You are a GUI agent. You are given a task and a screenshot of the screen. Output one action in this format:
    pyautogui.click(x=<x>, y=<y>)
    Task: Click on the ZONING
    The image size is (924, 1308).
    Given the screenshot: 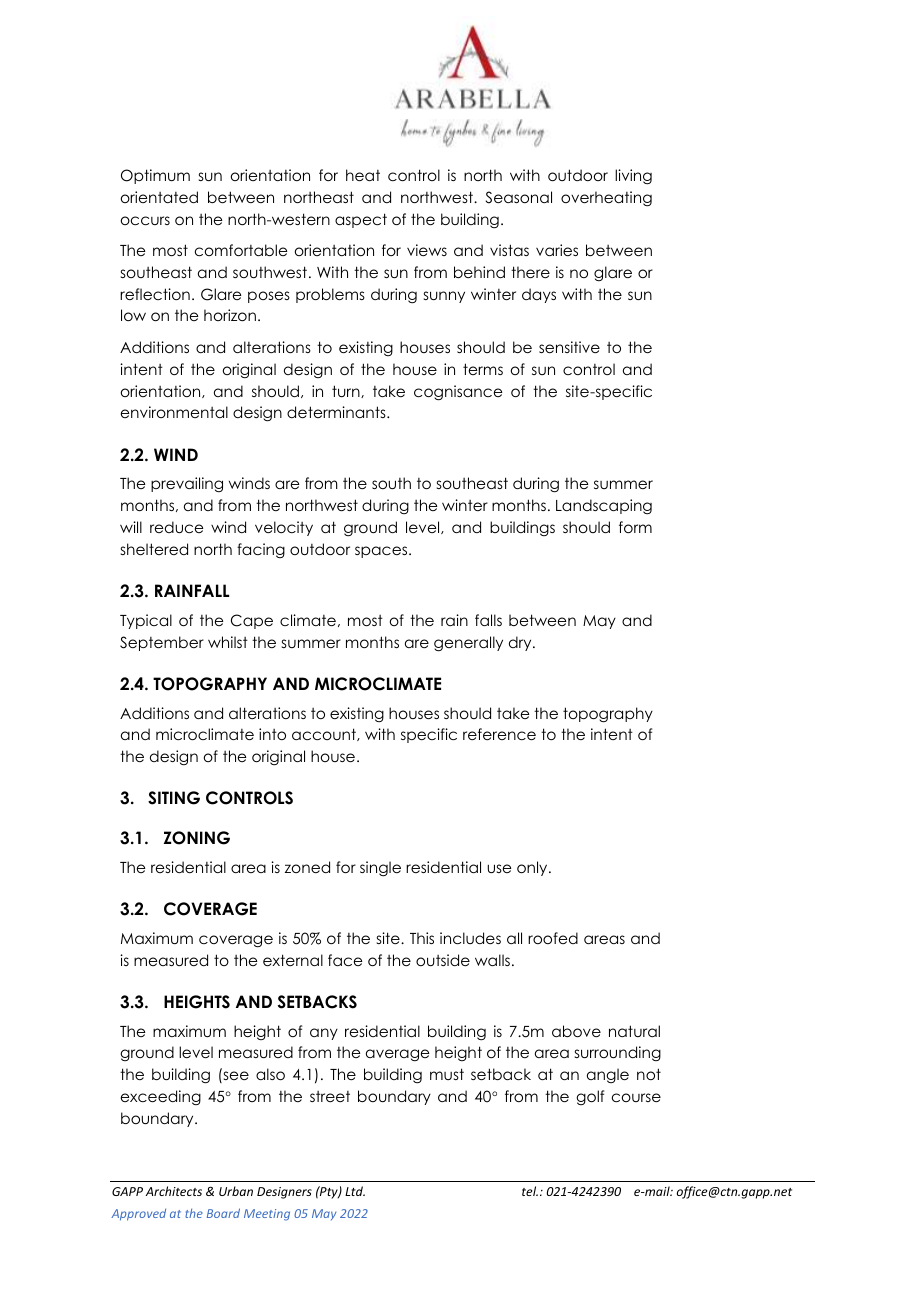 What is the action you would take?
    pyautogui.click(x=197, y=838)
